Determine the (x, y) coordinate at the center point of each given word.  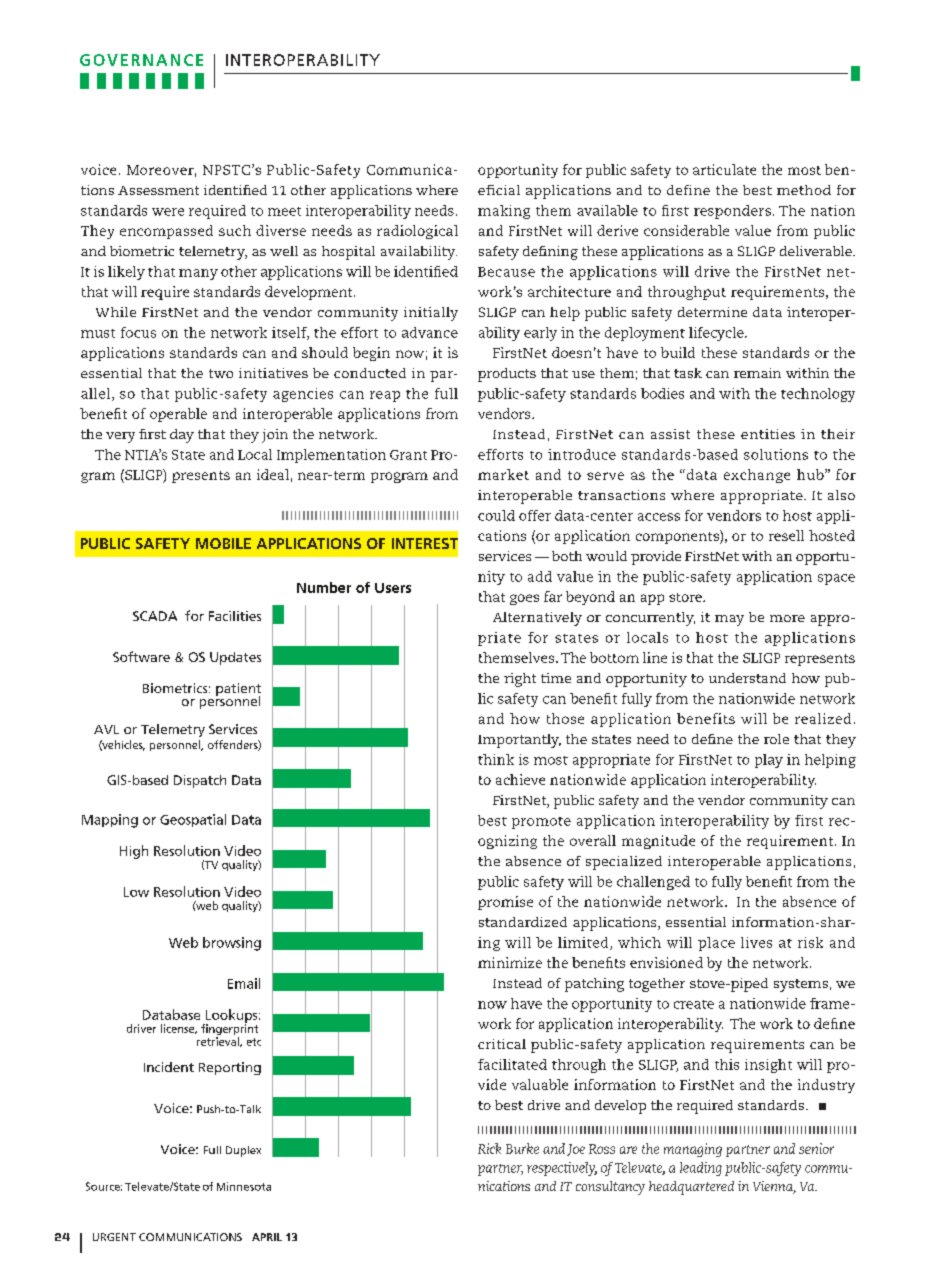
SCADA (155, 616)
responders (732, 212)
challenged (653, 883)
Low (136, 892)
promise (505, 903)
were (168, 212)
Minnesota (244, 1186)
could (496, 515)
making (504, 212)
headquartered (691, 1188)
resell (786, 535)
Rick (489, 1148)
